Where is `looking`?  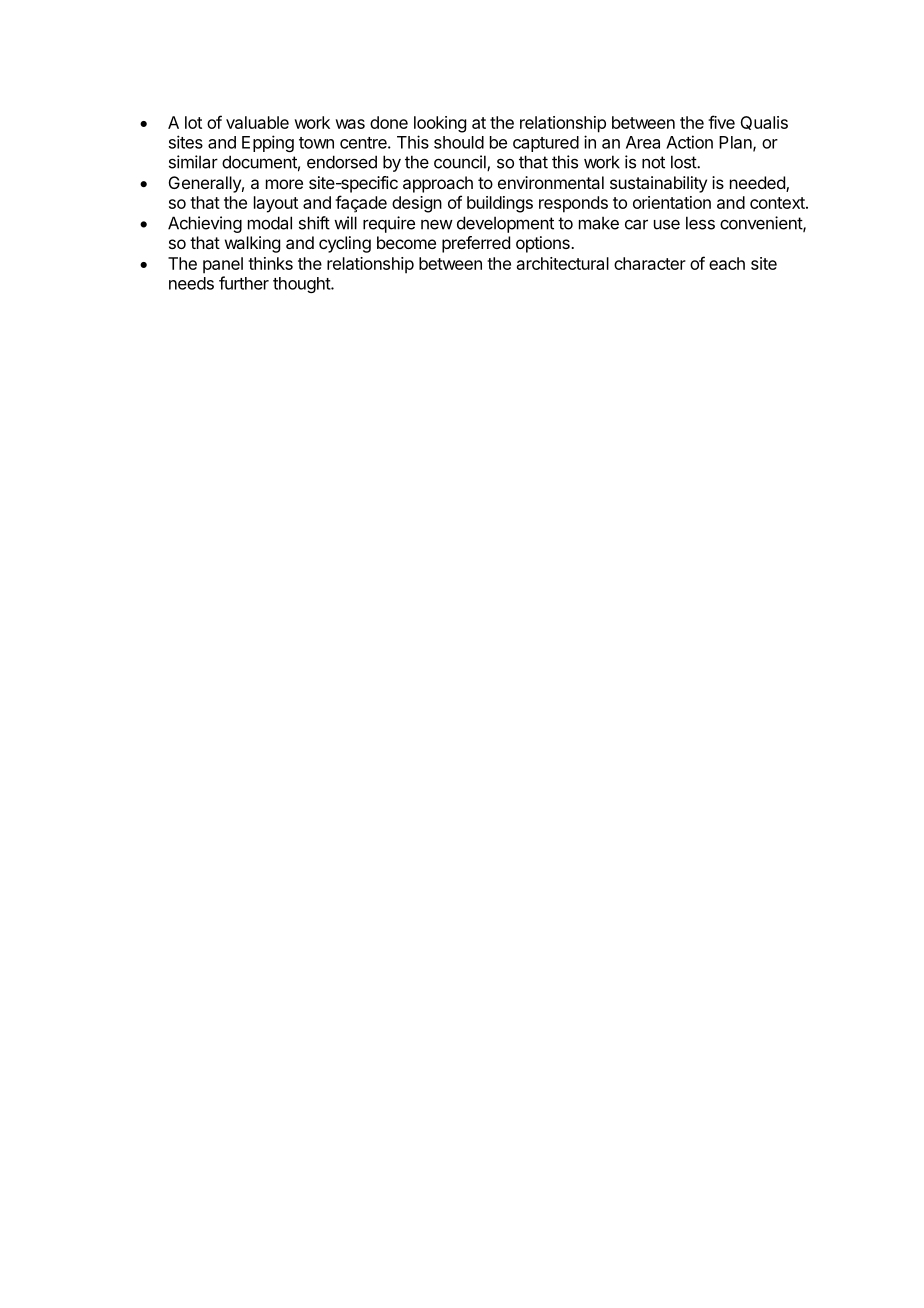 looking is located at coordinates (440, 124).
